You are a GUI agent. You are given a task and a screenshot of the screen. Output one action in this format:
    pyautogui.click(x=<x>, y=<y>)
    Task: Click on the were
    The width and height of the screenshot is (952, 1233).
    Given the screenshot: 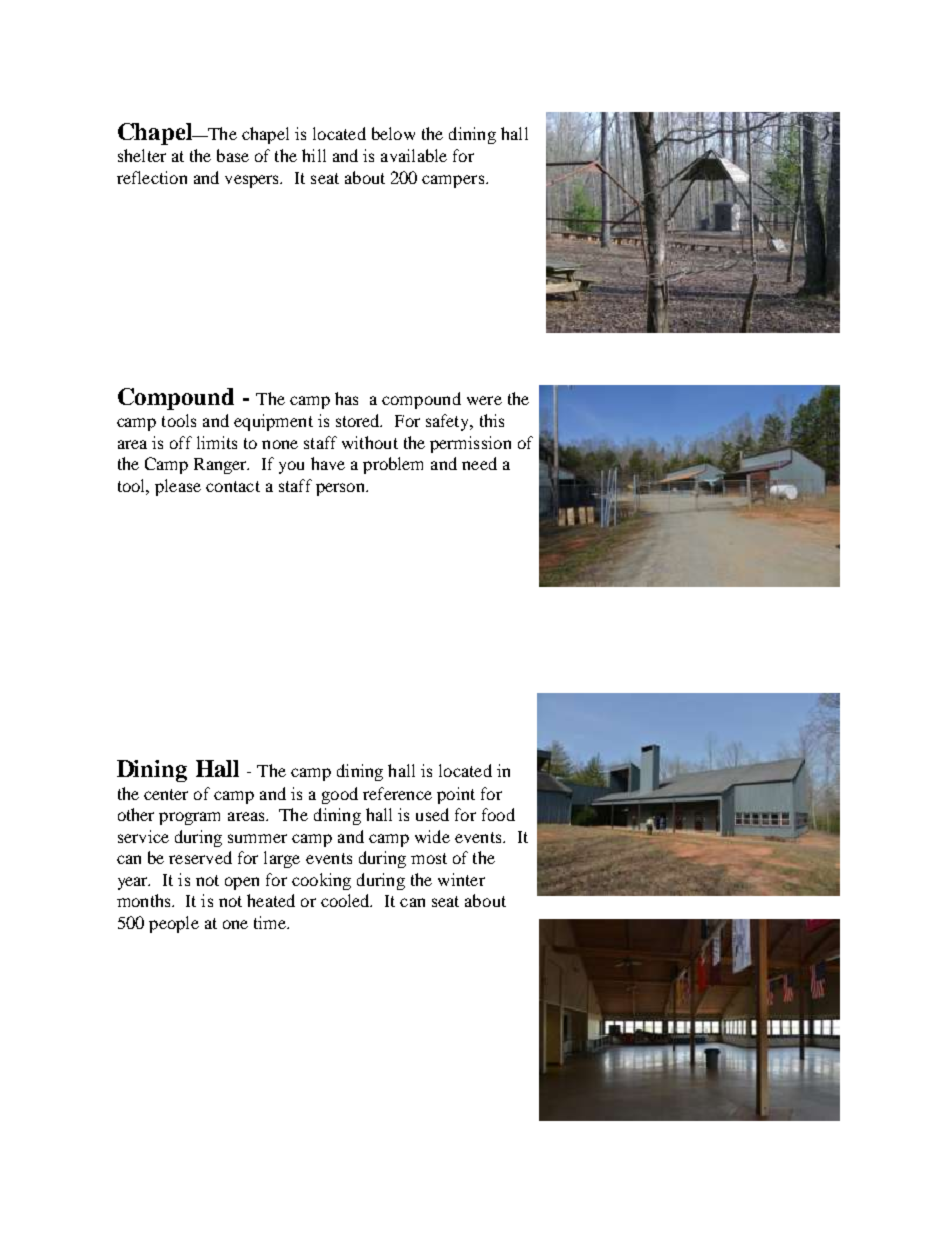 What is the action you would take?
    pyautogui.click(x=484, y=400)
